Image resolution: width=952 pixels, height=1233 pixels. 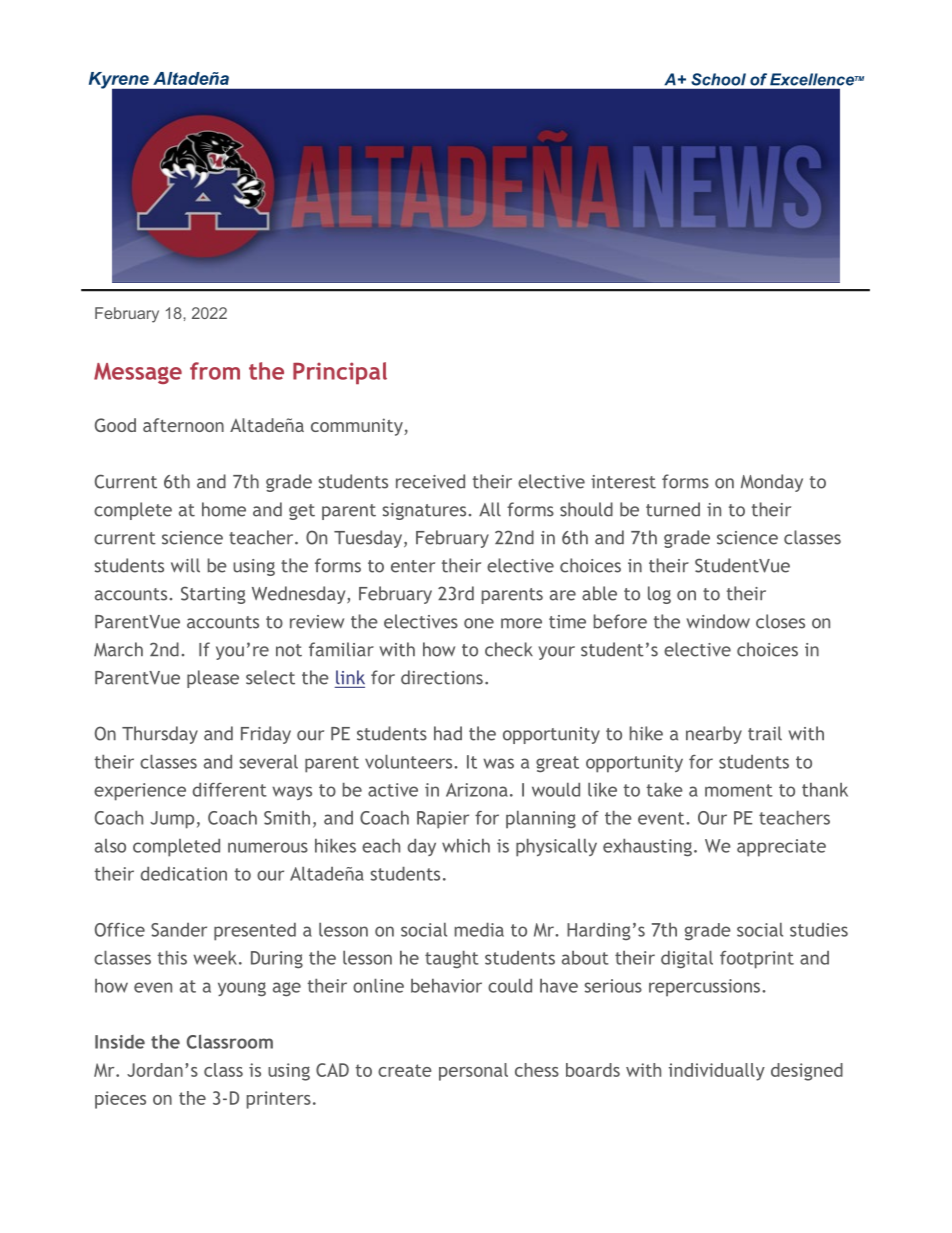 What do you see at coordinates (673, 509) in the document?
I see `turned` at bounding box center [673, 509].
